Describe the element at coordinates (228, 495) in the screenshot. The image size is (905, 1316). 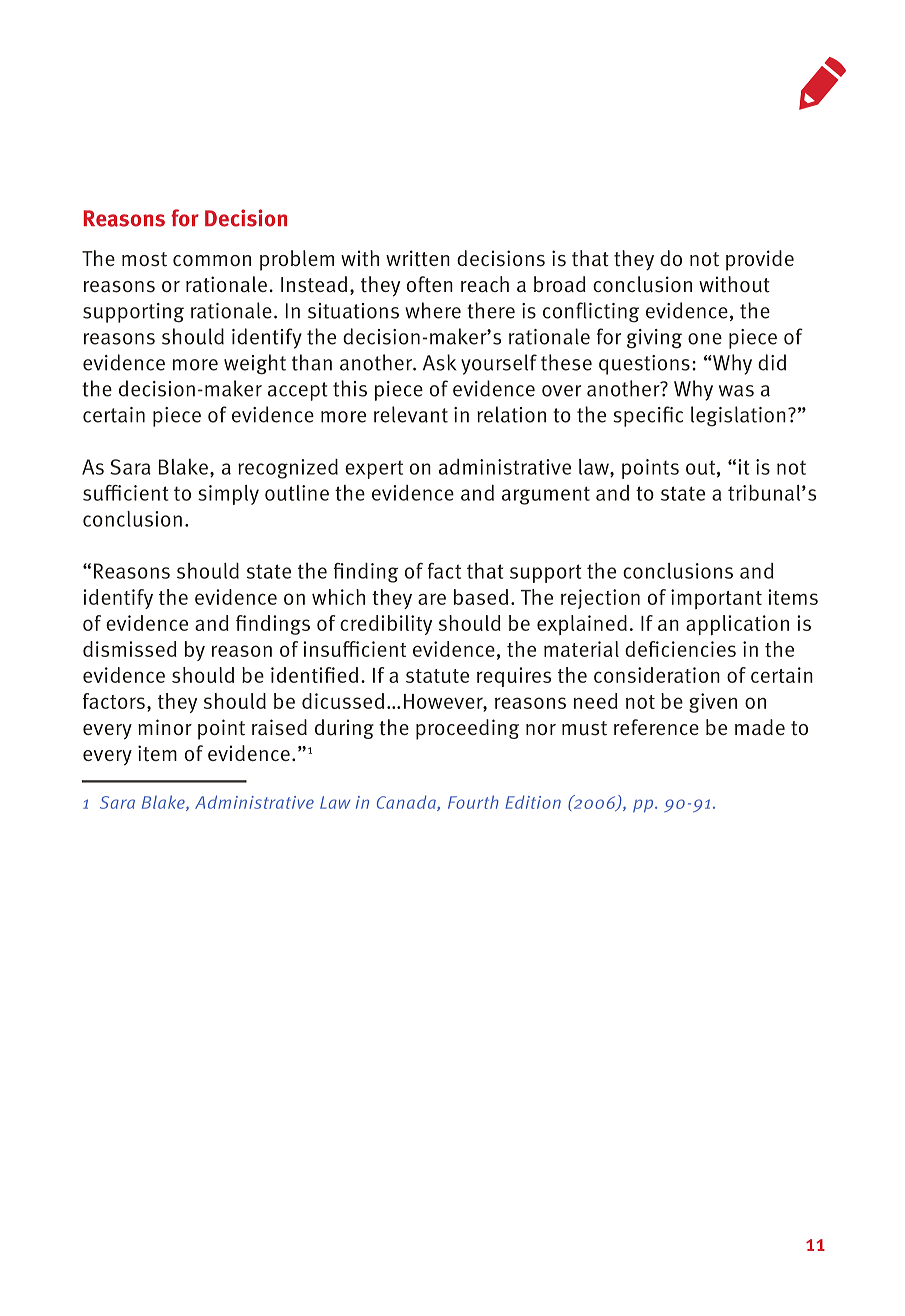
I see `simply` at that location.
